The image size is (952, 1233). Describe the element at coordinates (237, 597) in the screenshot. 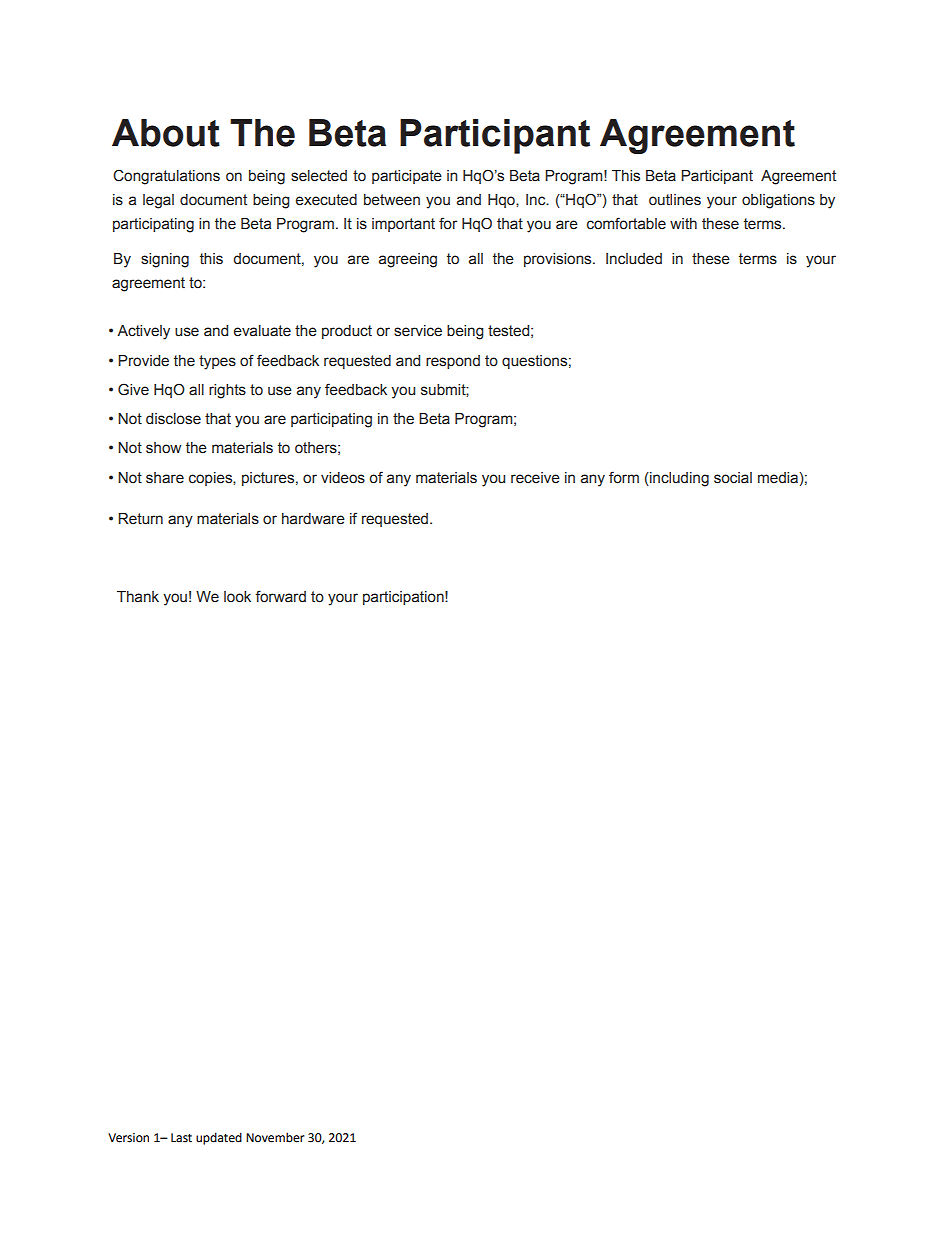

I see `look` at that location.
